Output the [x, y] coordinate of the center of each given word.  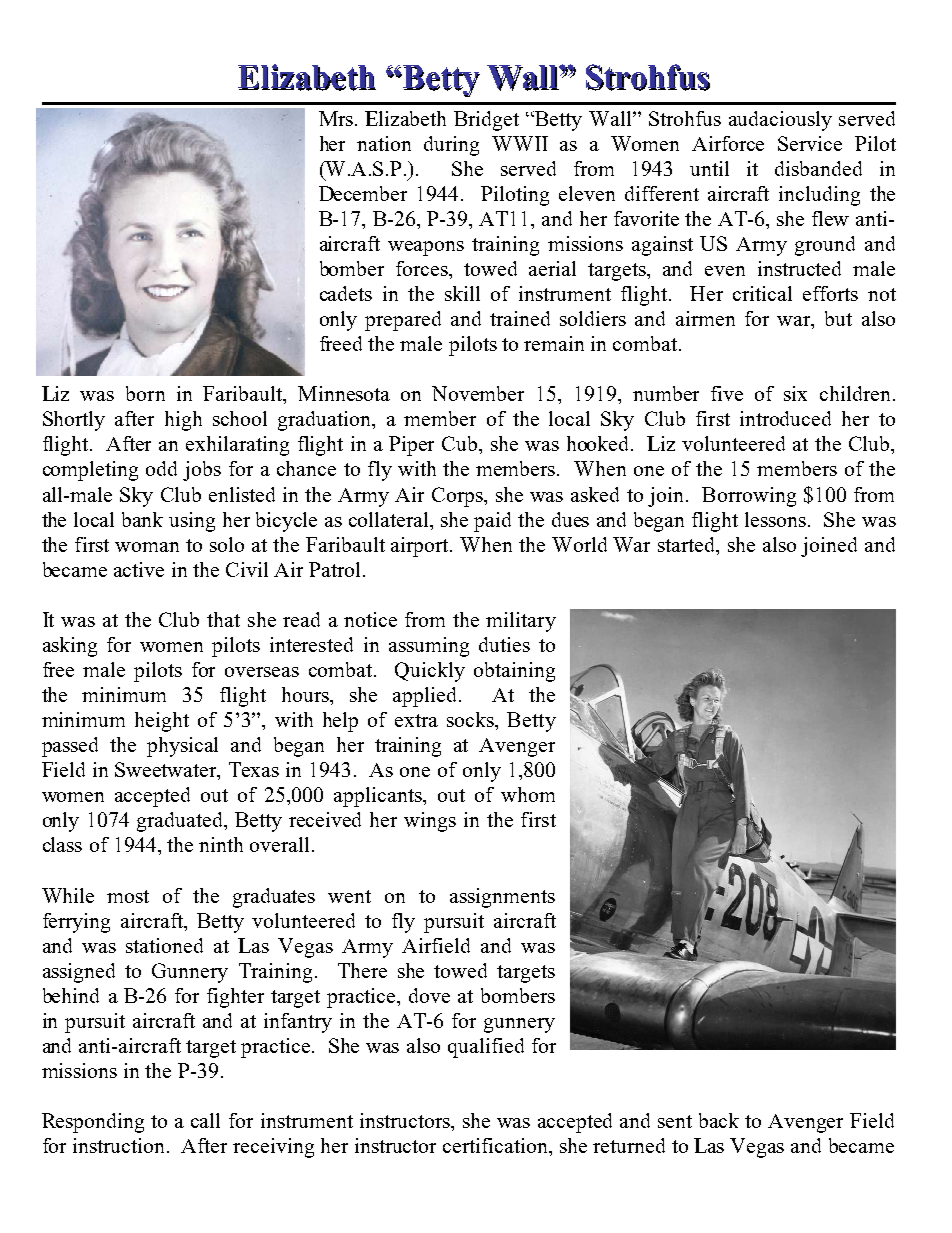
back [719, 1120]
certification [497, 1147]
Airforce [728, 143]
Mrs [336, 118]
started [688, 544]
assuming [429, 647]
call [205, 1120]
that [223, 619]
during [451, 146]
